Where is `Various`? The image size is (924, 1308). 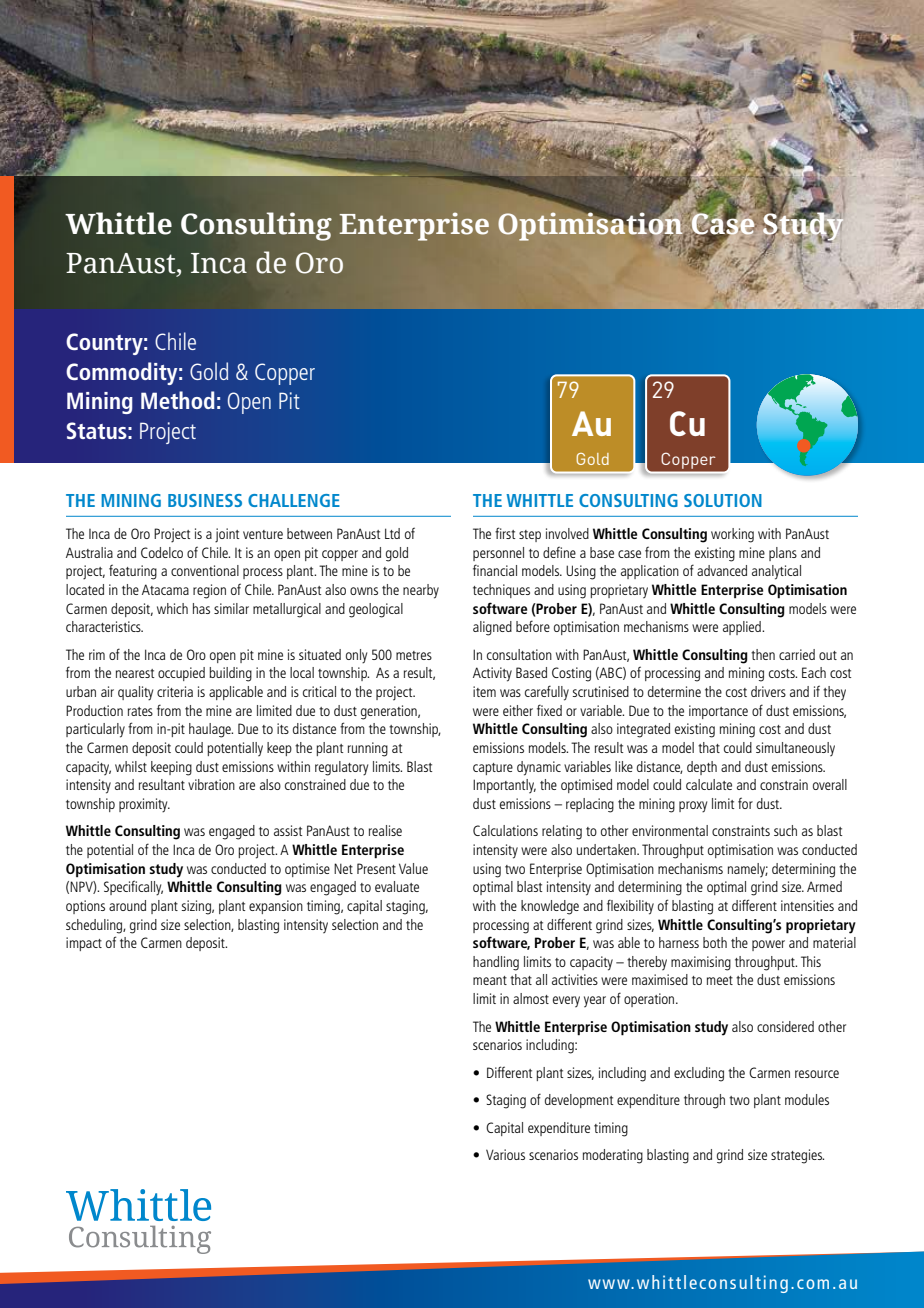 Various is located at coordinates (505, 1154).
